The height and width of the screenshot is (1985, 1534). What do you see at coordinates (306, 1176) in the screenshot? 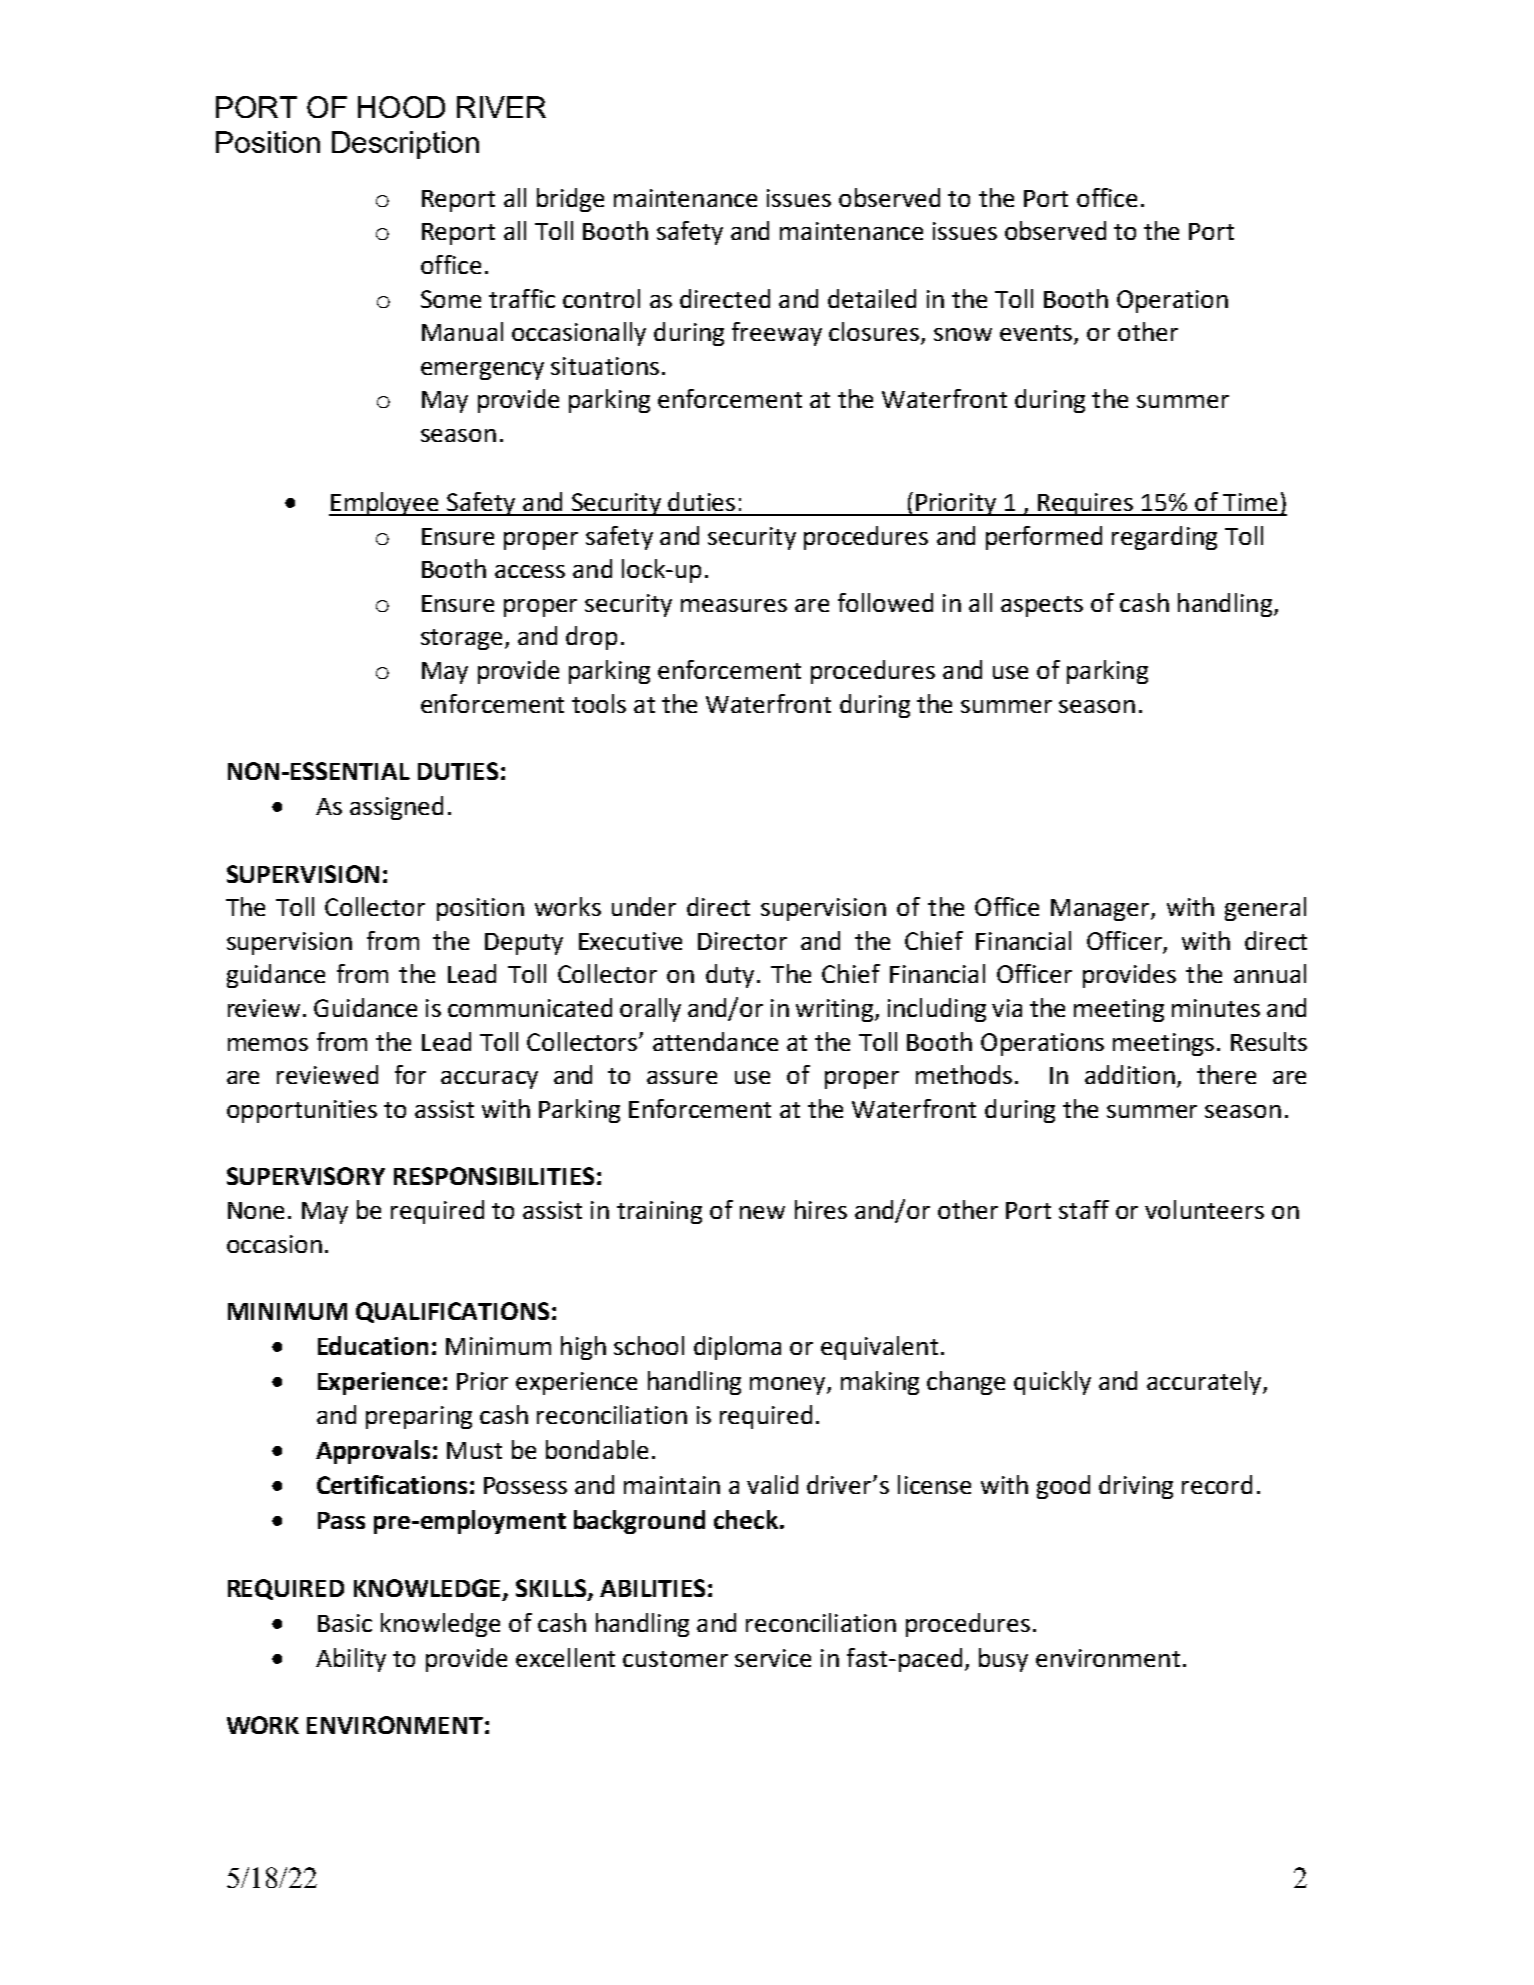
I see `SUPERVISORY` at bounding box center [306, 1176].
